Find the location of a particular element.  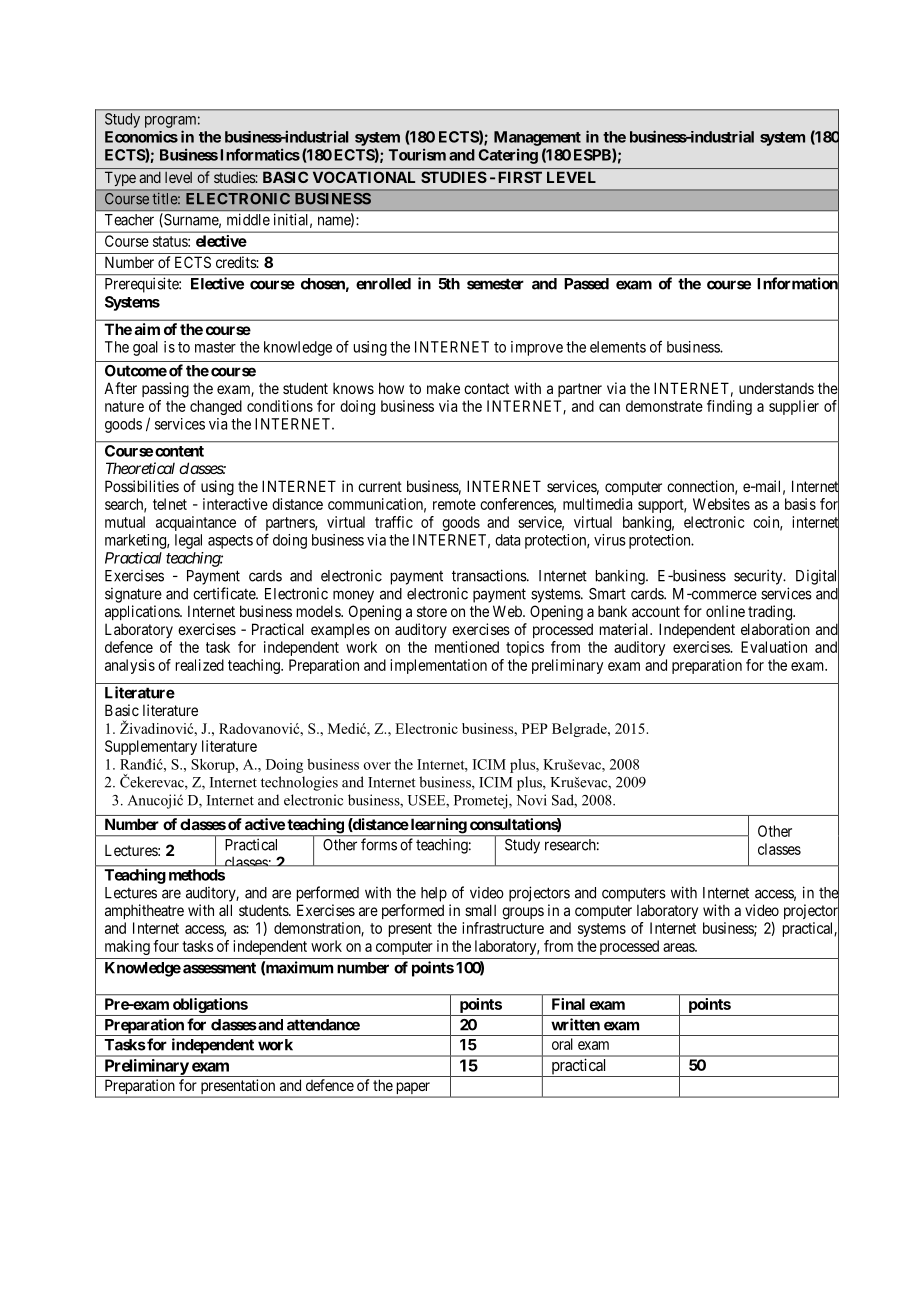

Catering is located at coordinates (508, 156).
